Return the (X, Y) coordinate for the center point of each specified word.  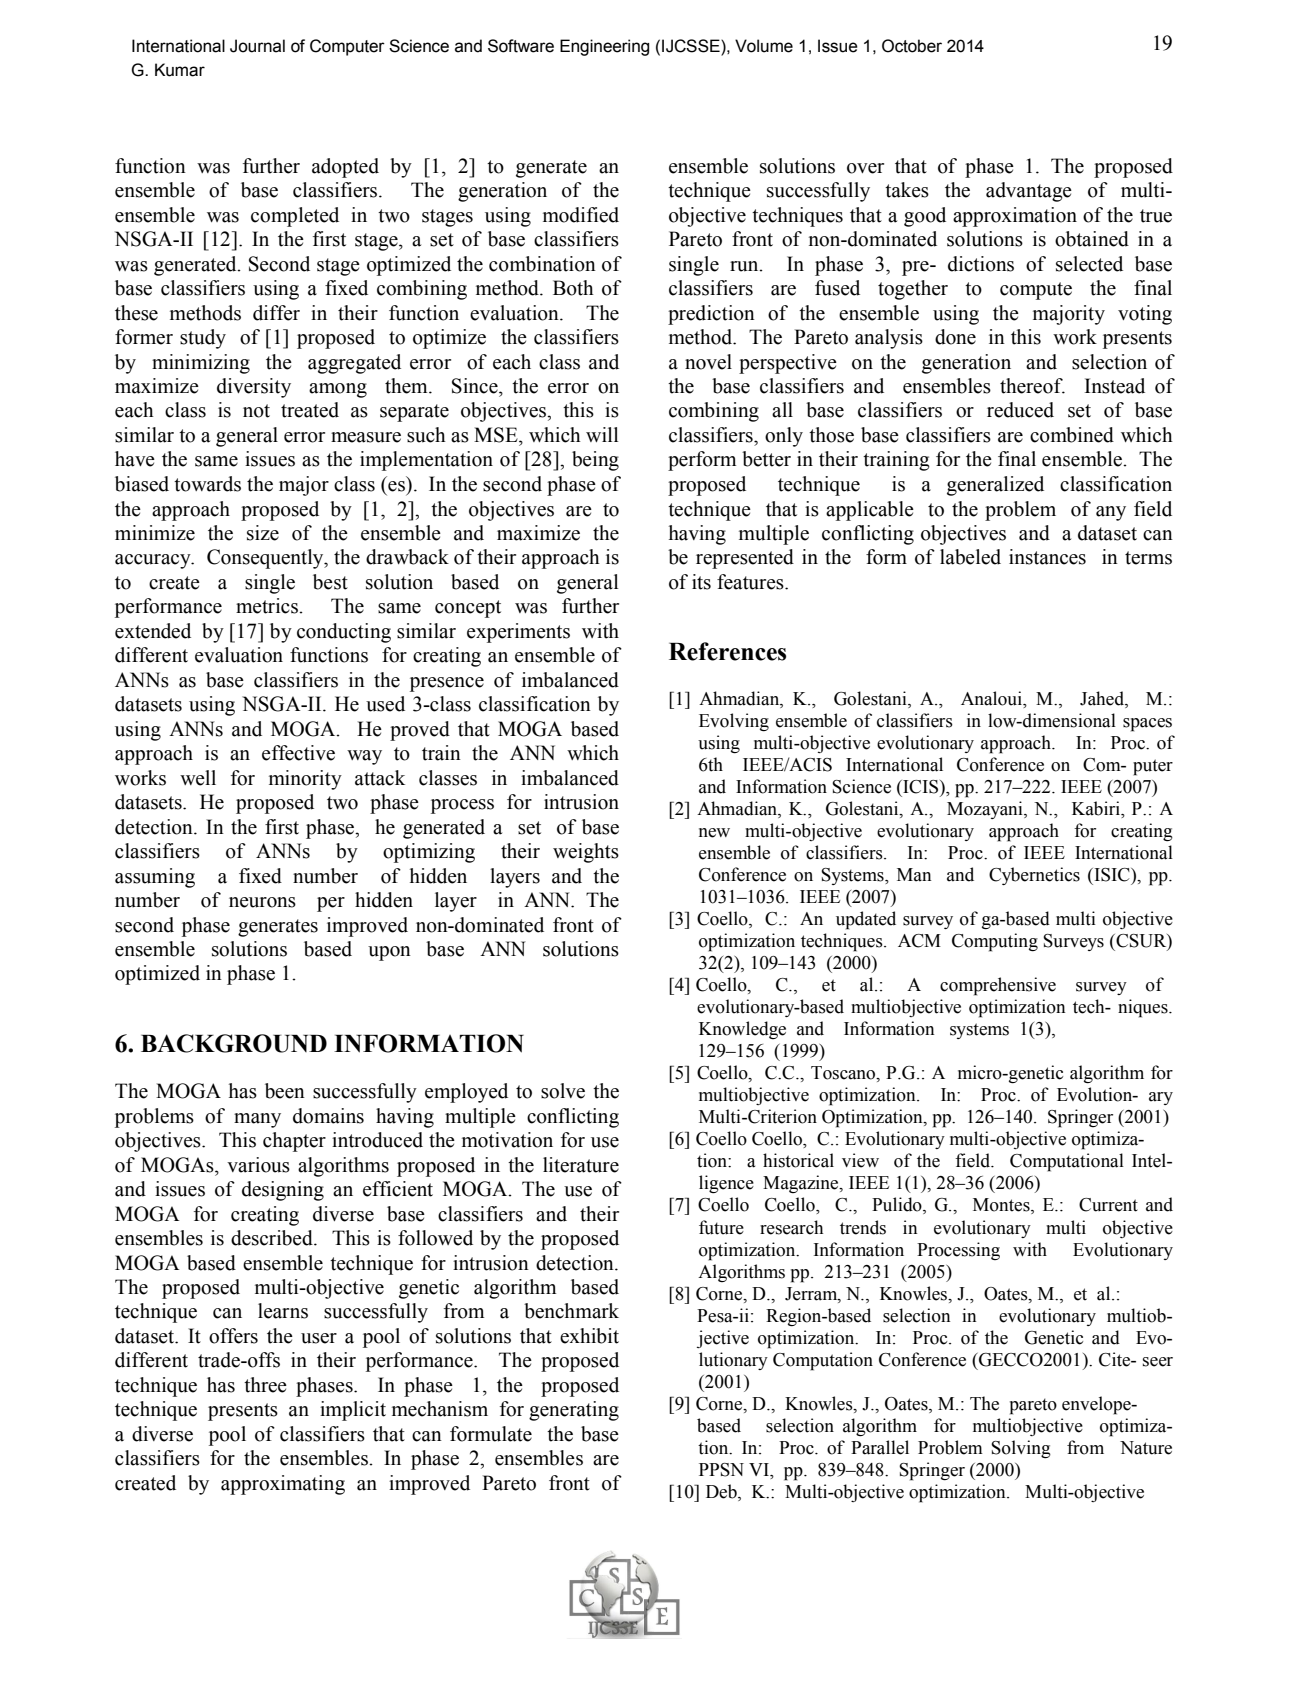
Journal (257, 46)
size (263, 533)
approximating (283, 1485)
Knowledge (742, 1030)
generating (574, 1411)
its (701, 582)
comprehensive (998, 986)
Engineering (604, 47)
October (912, 46)
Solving (1021, 1449)
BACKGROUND (234, 1043)
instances (1047, 557)
